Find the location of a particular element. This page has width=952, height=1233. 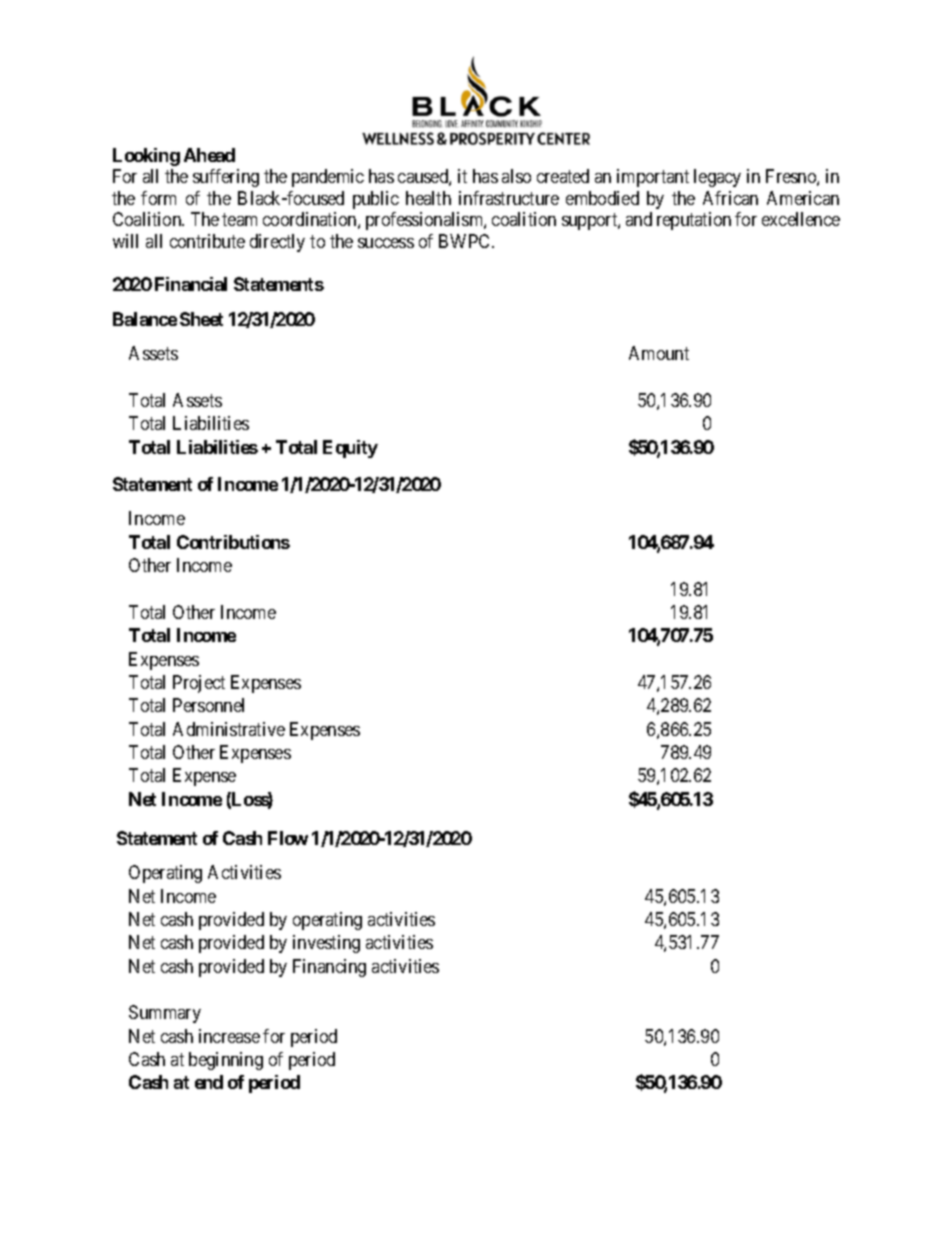

Amount is located at coordinates (659, 353).
